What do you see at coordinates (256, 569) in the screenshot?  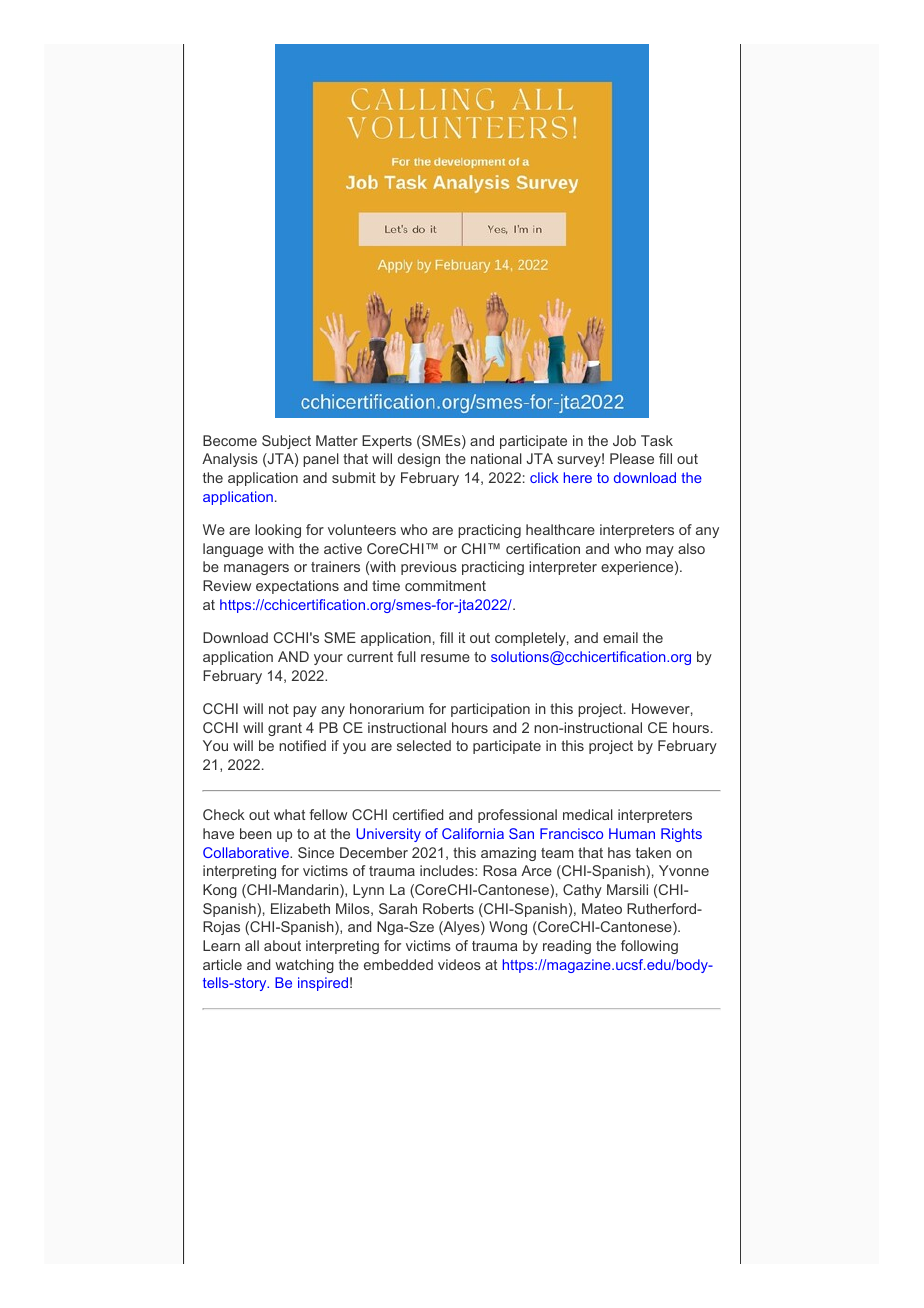 I see `managers` at bounding box center [256, 569].
